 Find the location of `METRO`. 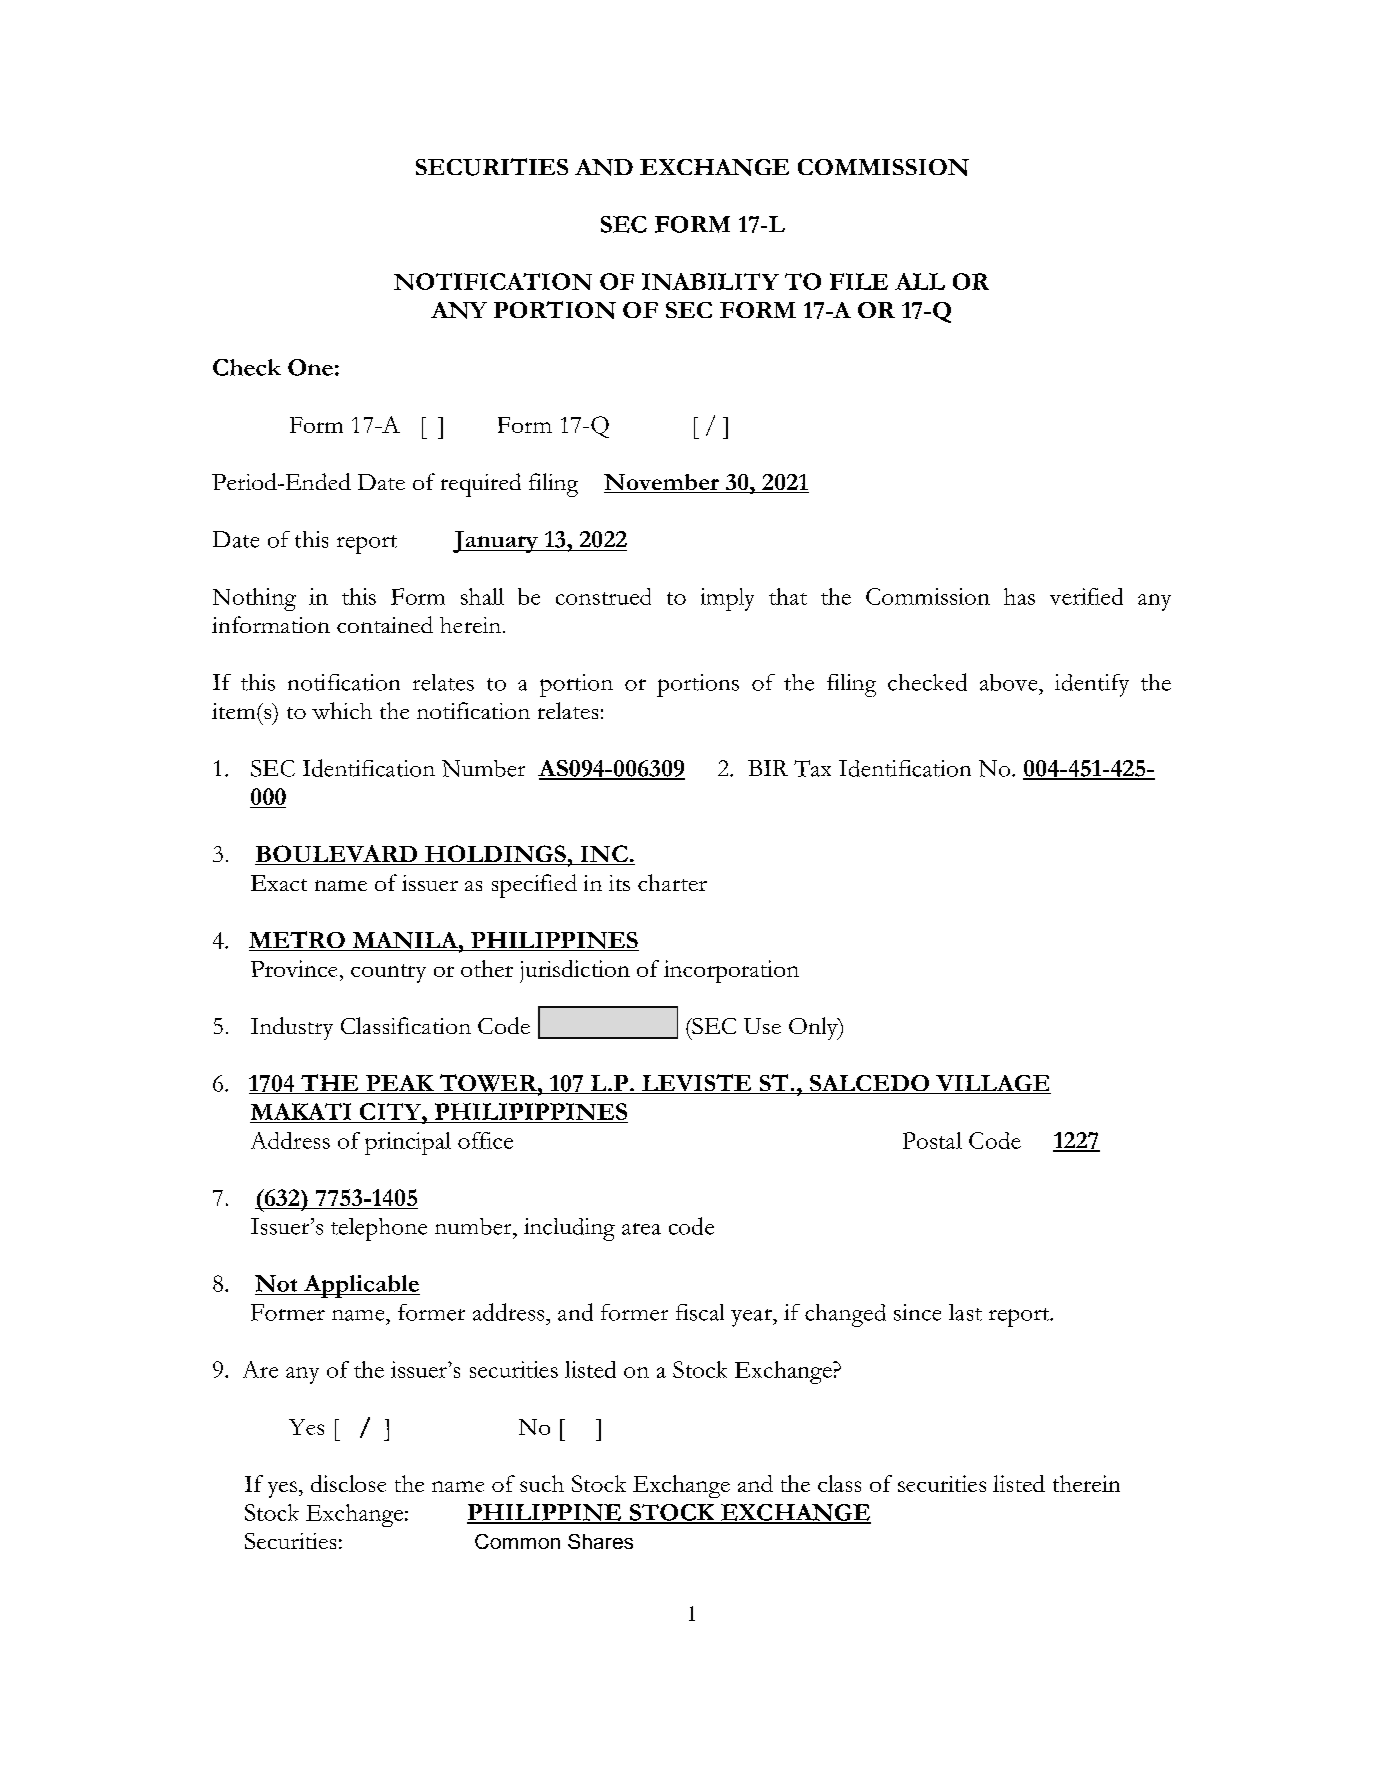

METRO is located at coordinates (298, 941).
